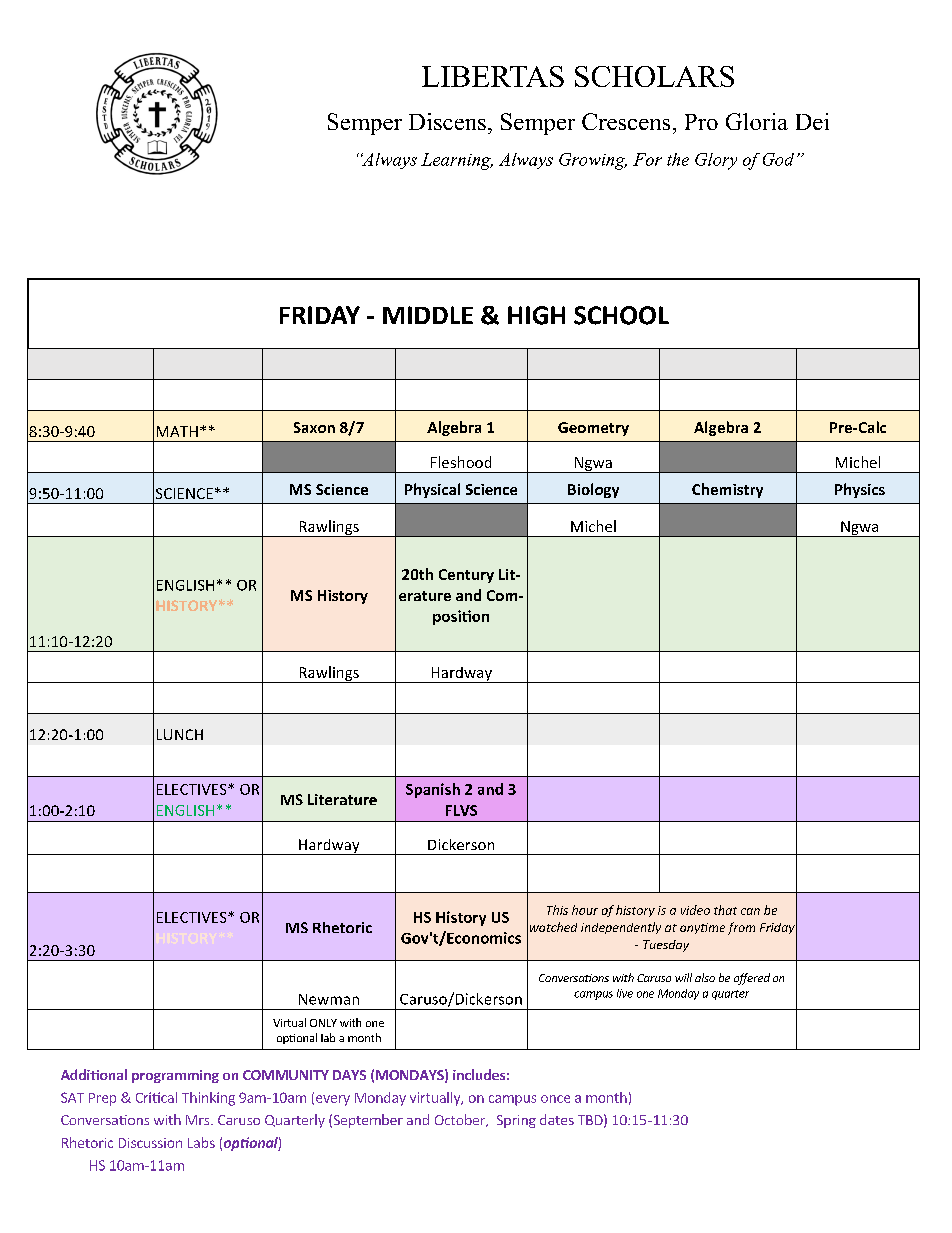  What do you see at coordinates (493, 76) in the screenshot?
I see `LIBERTAS` at bounding box center [493, 76].
